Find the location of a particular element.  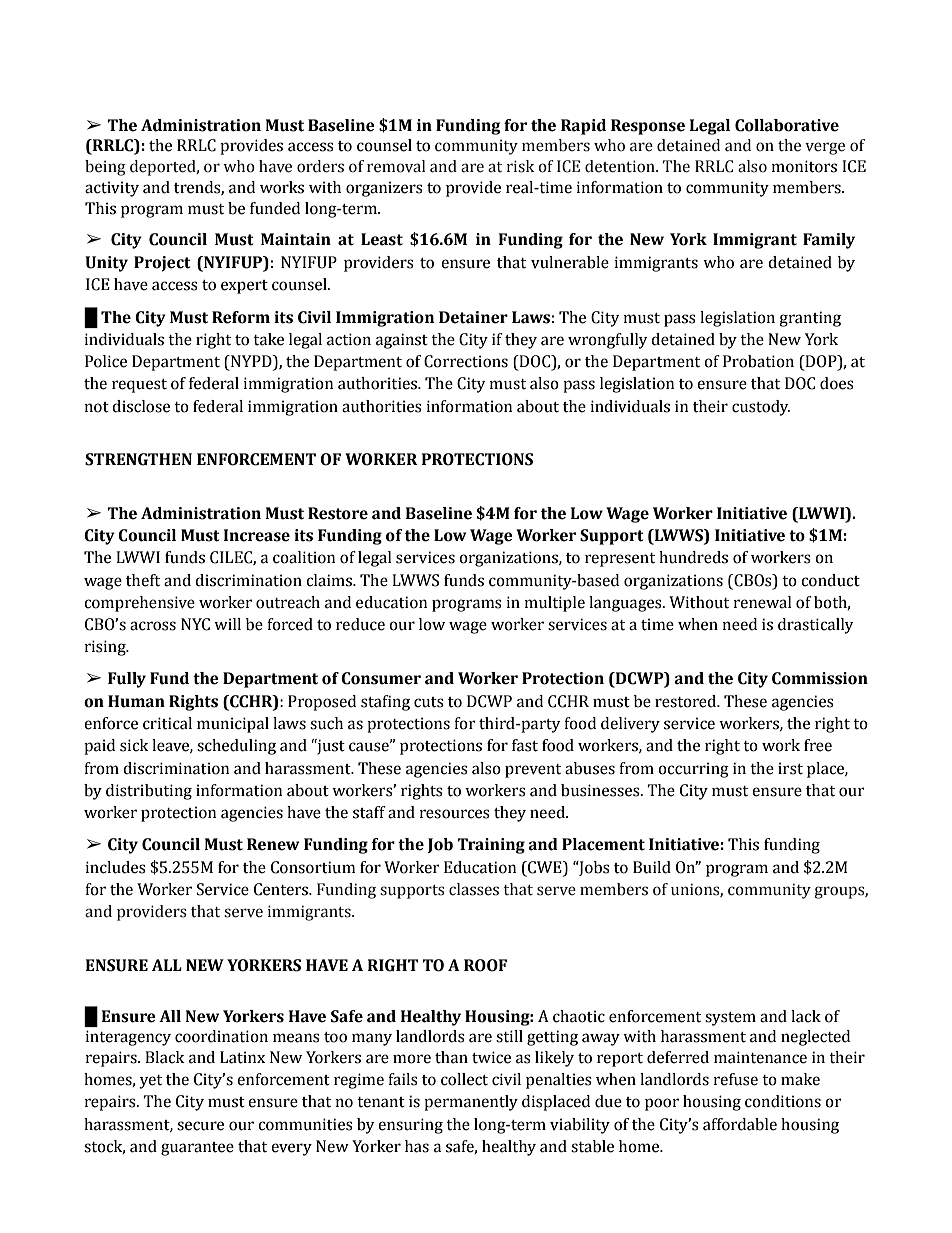

risk is located at coordinates (521, 166).
